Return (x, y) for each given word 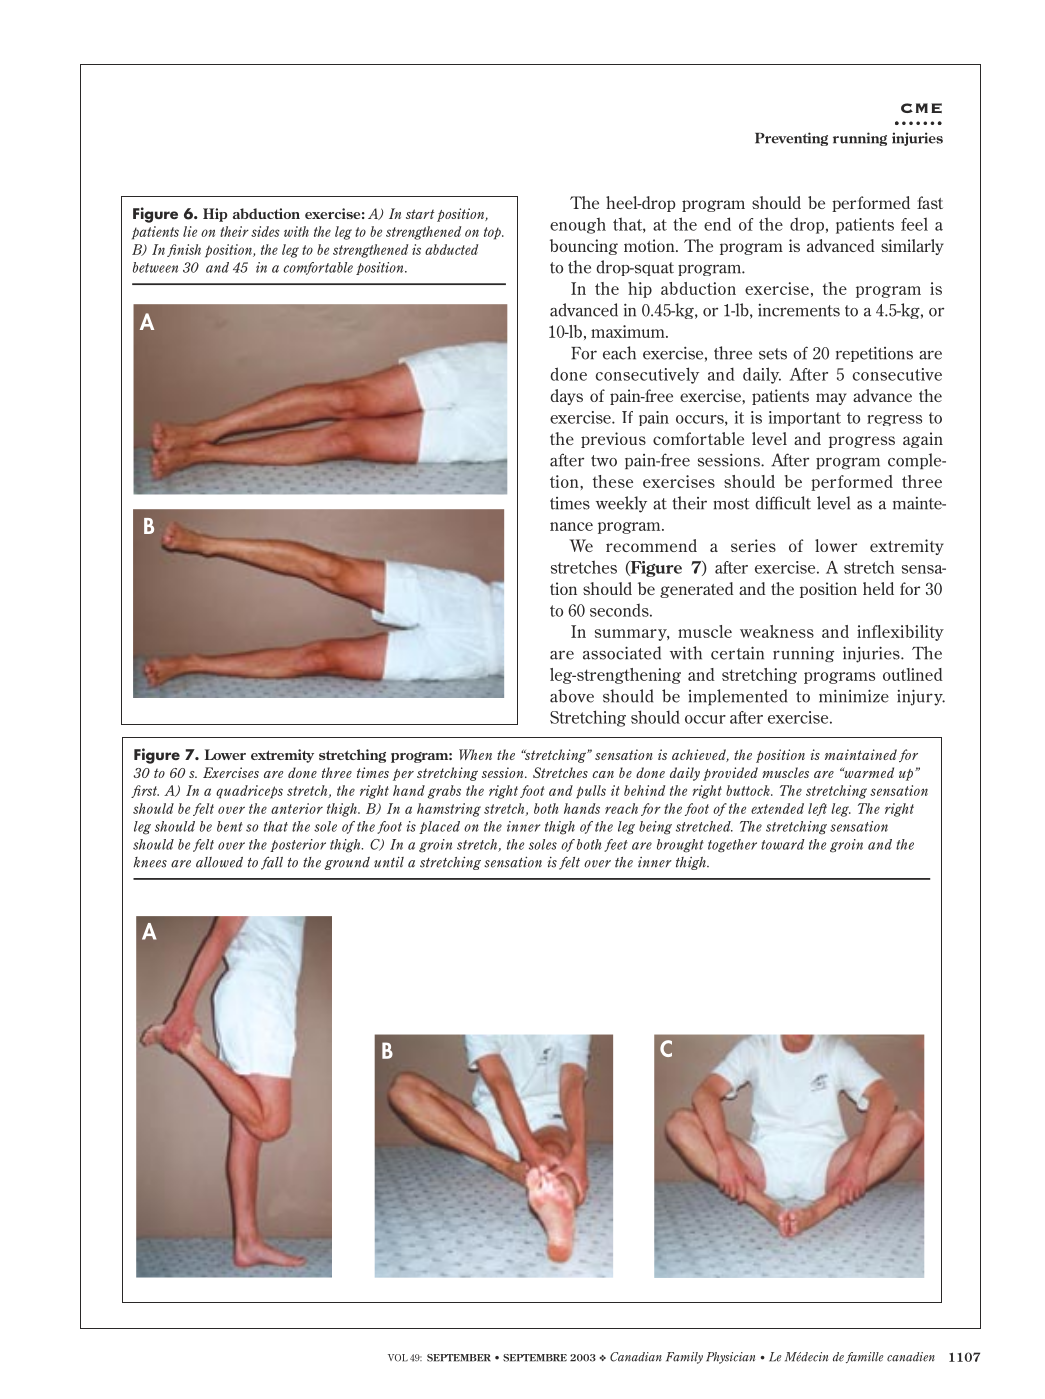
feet (616, 845)
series (753, 545)
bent (230, 826)
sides (265, 231)
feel (914, 224)
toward (783, 844)
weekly (621, 504)
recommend (651, 545)
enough (578, 225)
